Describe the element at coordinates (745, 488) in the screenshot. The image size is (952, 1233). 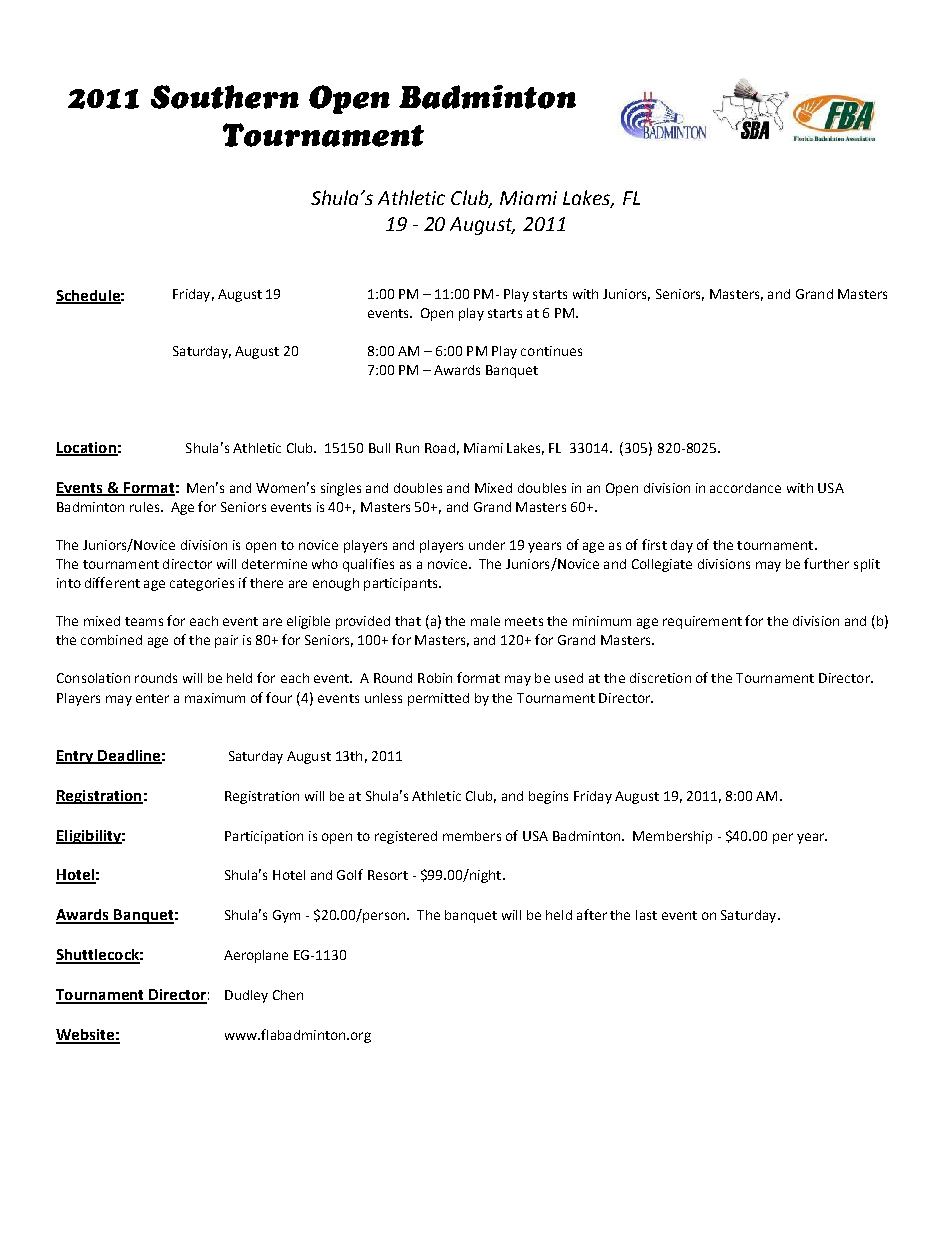
I see `accordance` at that location.
